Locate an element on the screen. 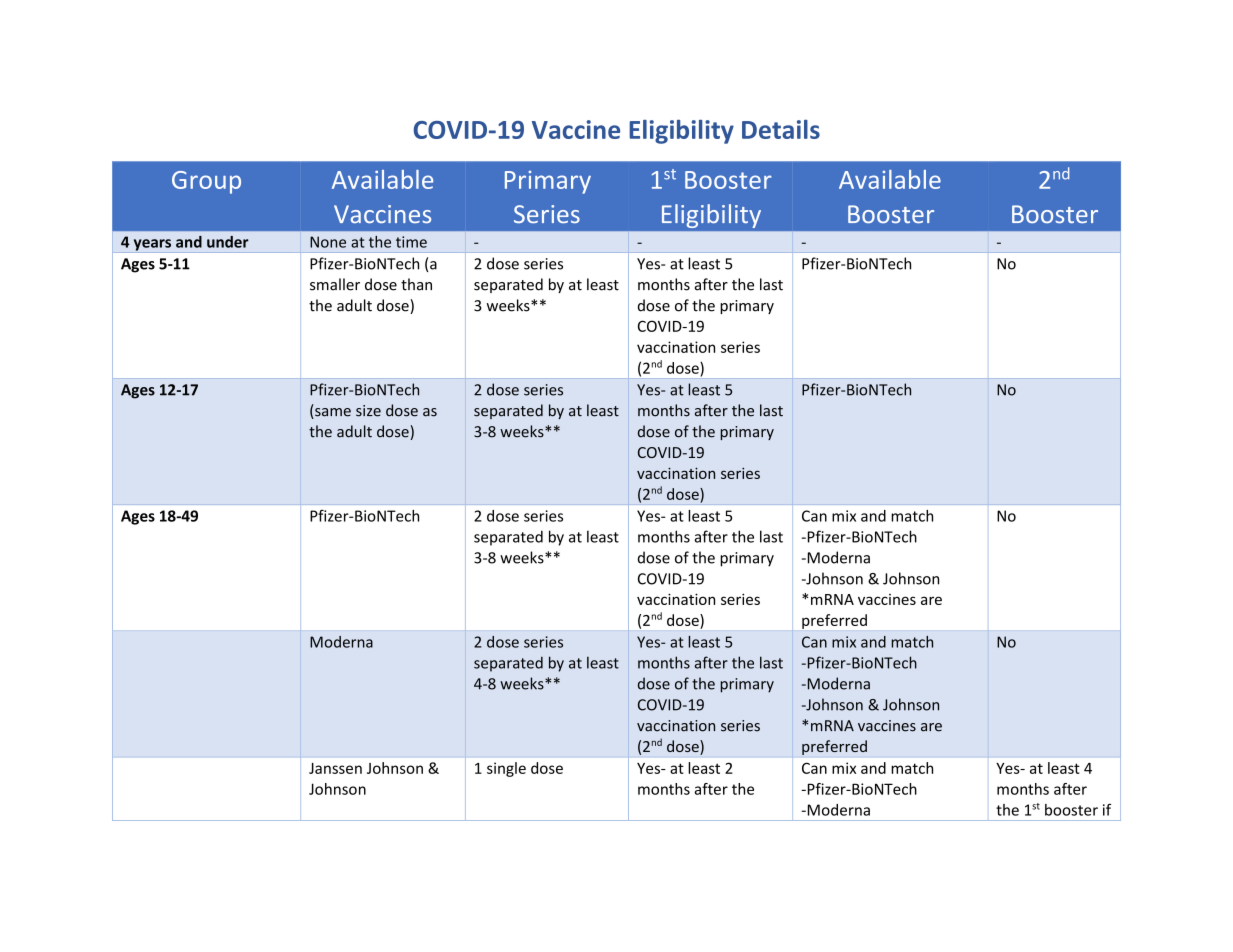 Image resolution: width=1233 pixels, height=952 pixels. same is located at coordinates (332, 413).
